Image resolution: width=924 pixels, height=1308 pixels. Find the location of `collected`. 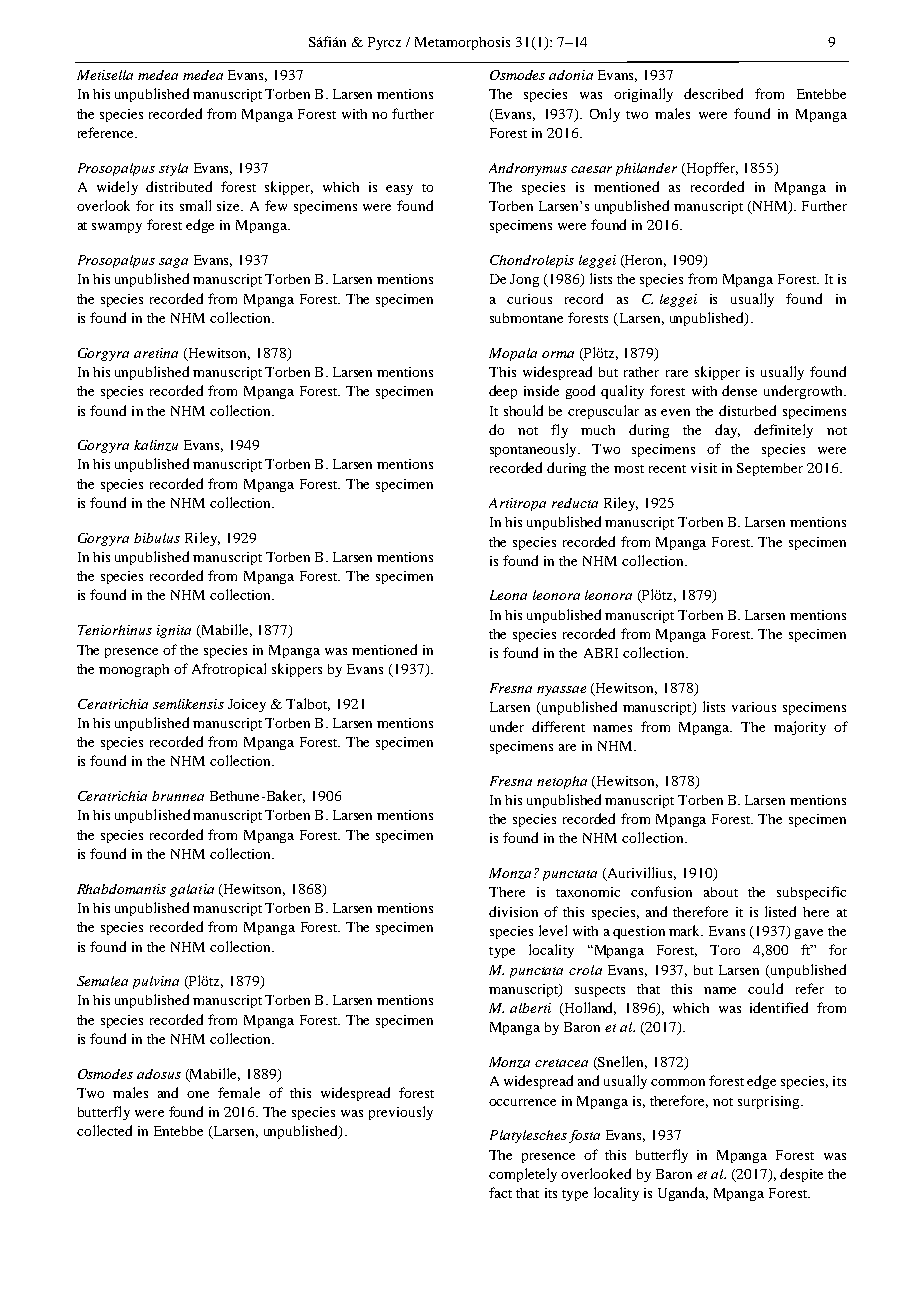

collected is located at coordinates (104, 1130).
